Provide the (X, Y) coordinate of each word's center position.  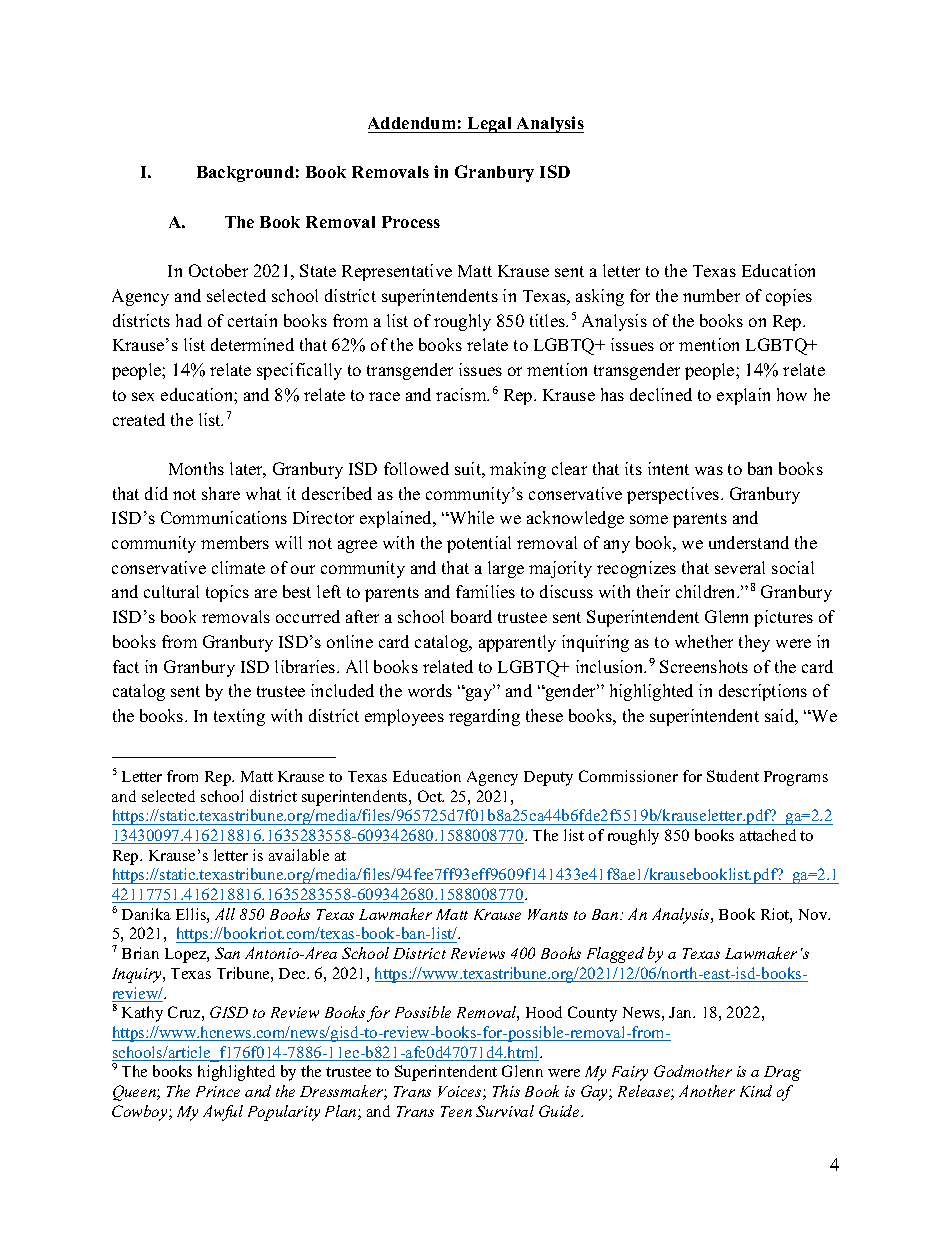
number (711, 295)
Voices (461, 1093)
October (218, 270)
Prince (218, 1091)
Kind (756, 1091)
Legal (490, 125)
